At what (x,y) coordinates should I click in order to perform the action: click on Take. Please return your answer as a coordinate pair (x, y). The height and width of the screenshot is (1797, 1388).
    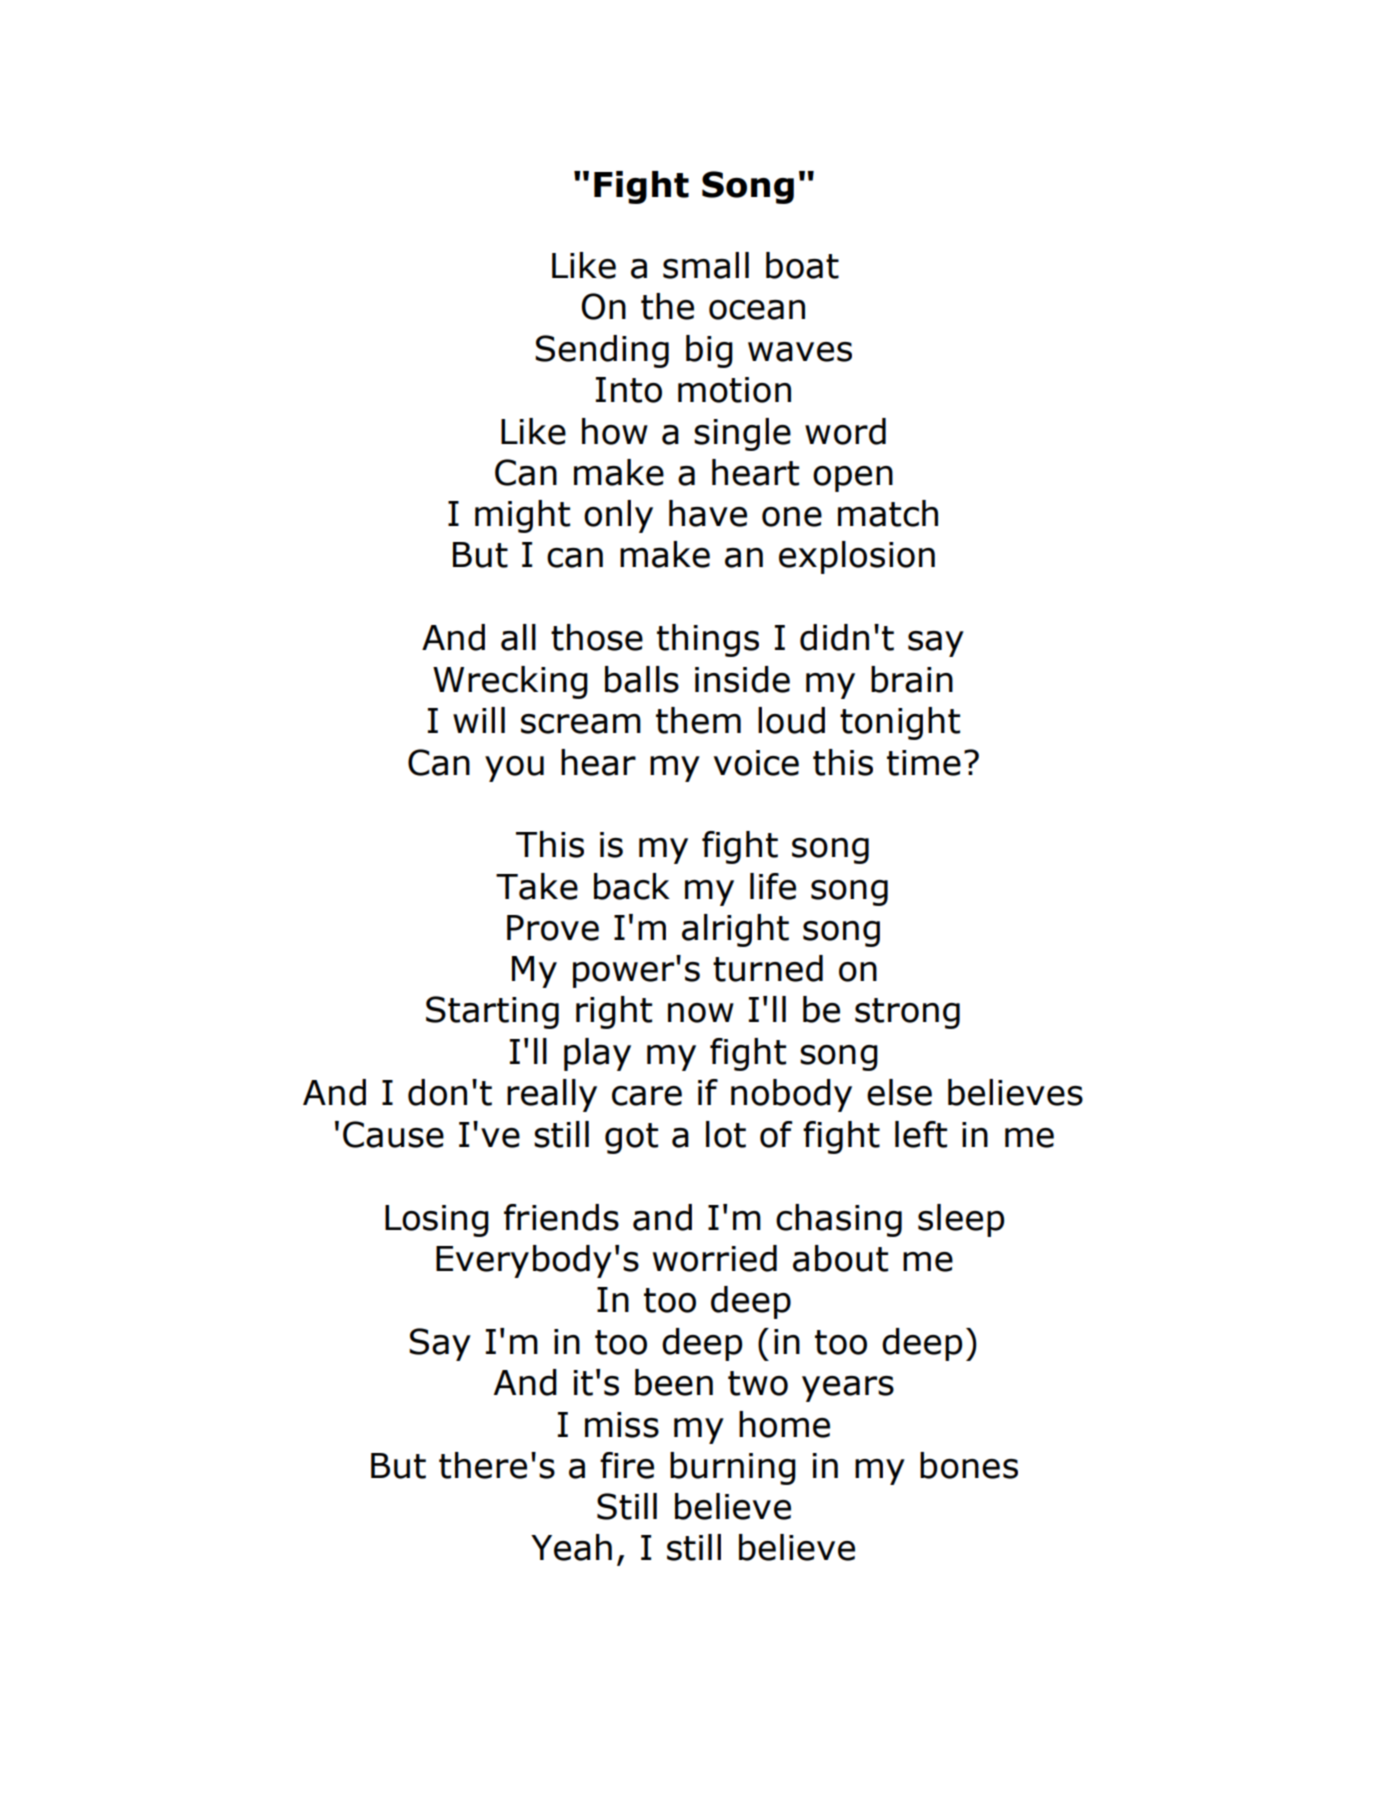
    Looking at the image, I should click on (537, 886).
